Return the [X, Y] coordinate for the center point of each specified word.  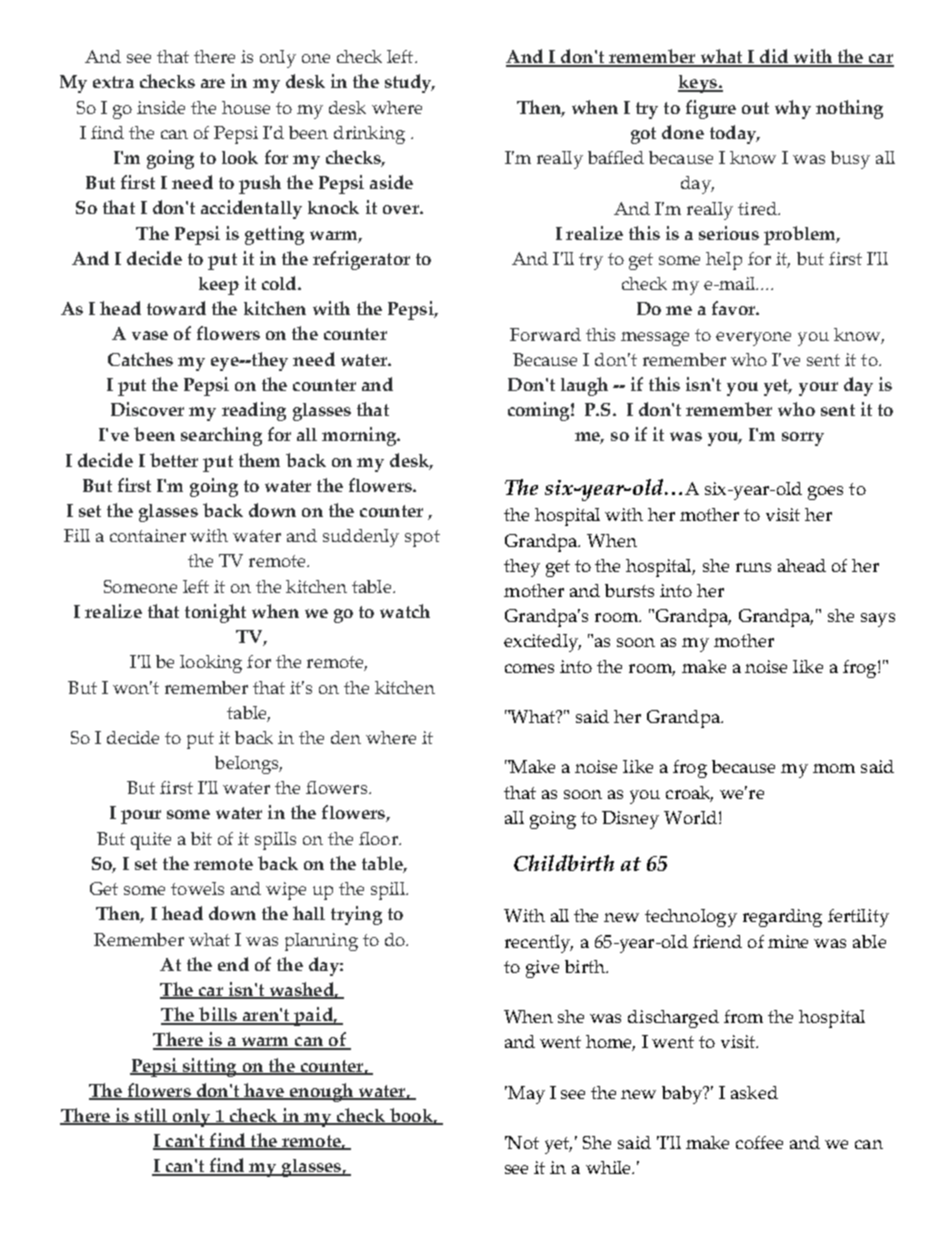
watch [405, 611]
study [409, 83]
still [151, 1116]
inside [161, 107]
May [525, 1095]
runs [753, 567]
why [793, 109]
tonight [215, 613]
